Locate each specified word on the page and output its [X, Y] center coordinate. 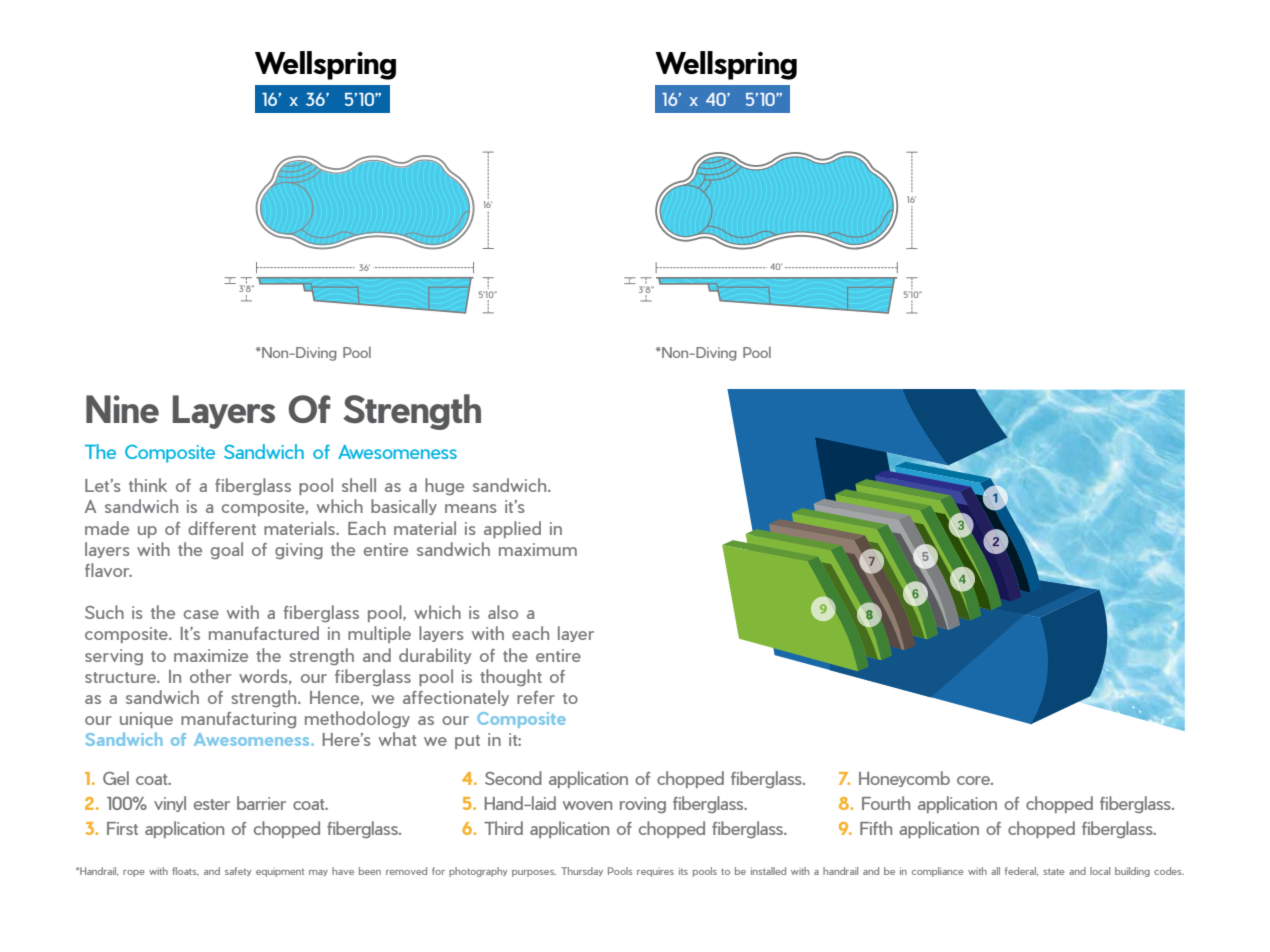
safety [238, 871]
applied [512, 529]
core [974, 780]
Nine [122, 409]
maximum [538, 549]
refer [536, 697]
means [471, 508]
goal [227, 550]
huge [444, 486]
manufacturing [238, 720]
